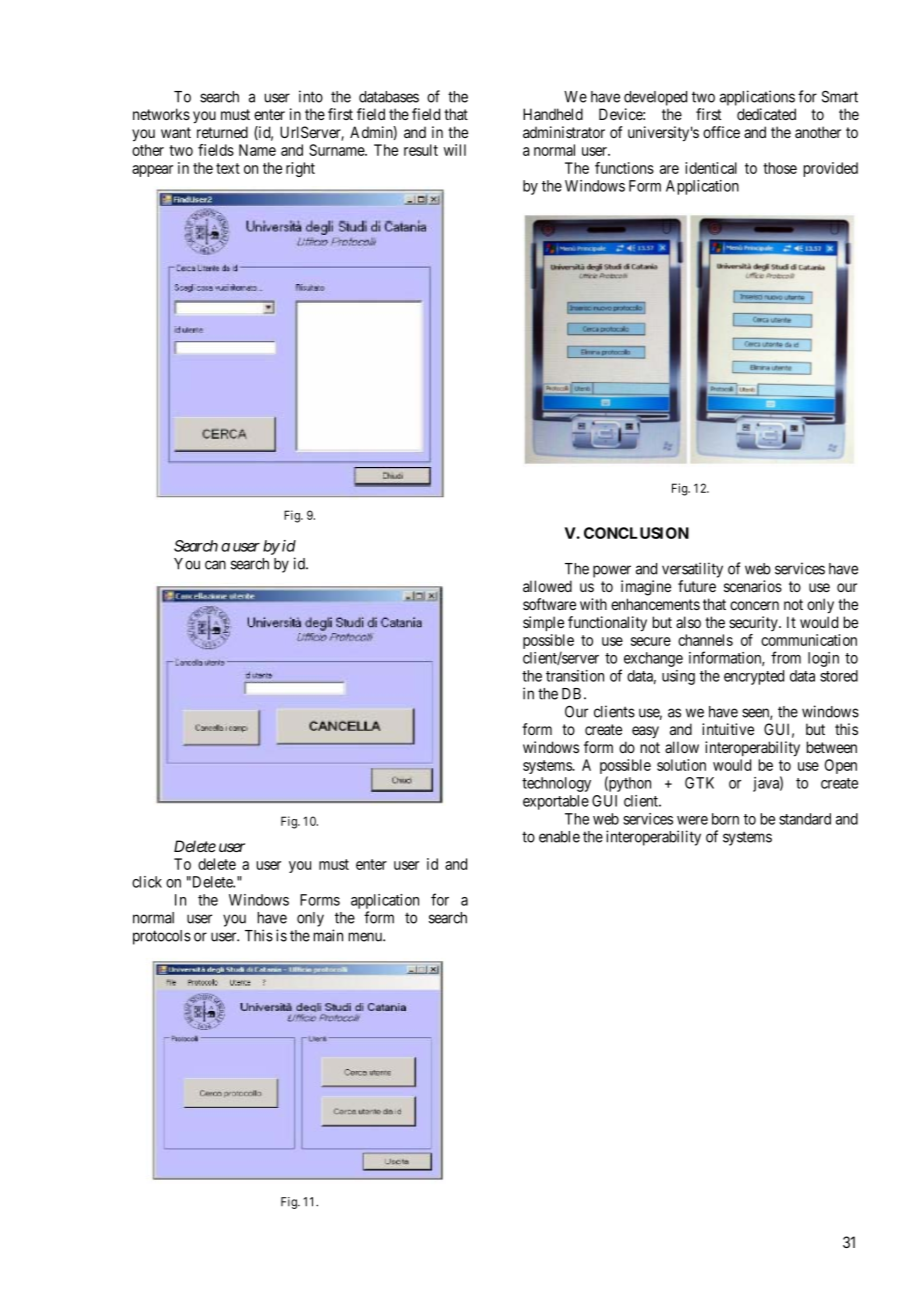  I want to click on concern, so click(754, 605).
